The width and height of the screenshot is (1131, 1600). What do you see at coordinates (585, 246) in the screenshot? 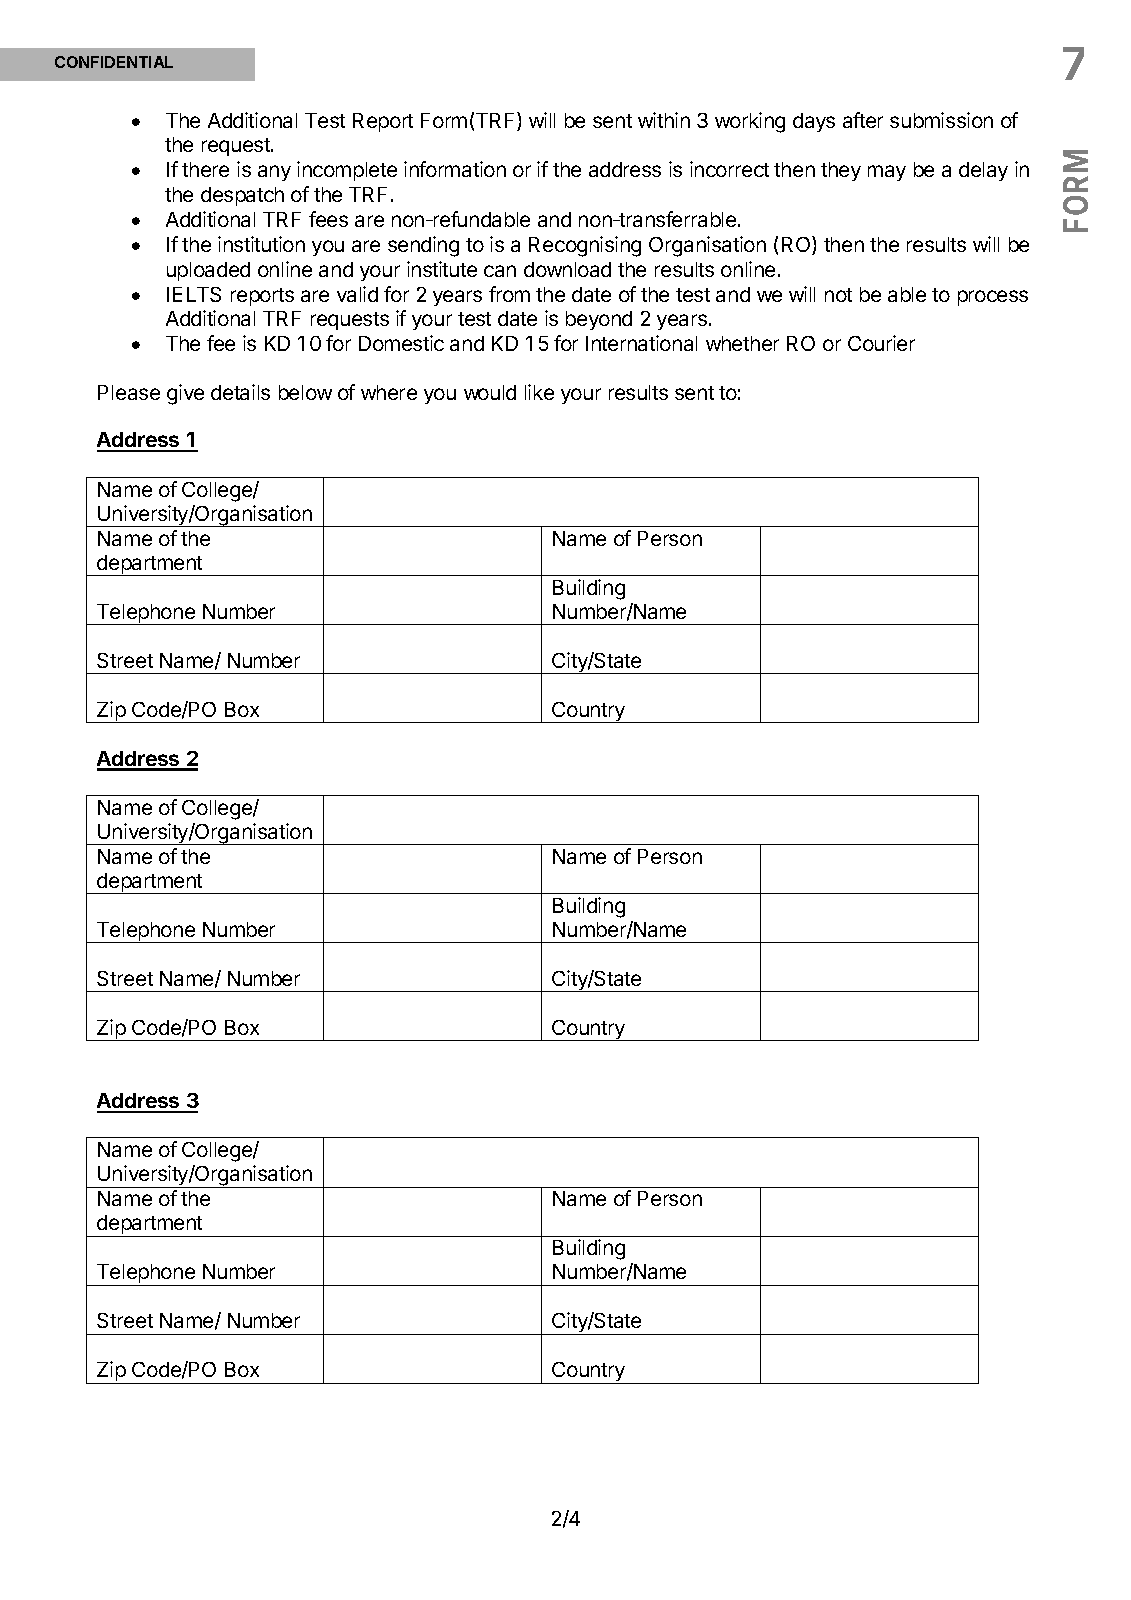
I see `Recognising` at bounding box center [585, 246].
